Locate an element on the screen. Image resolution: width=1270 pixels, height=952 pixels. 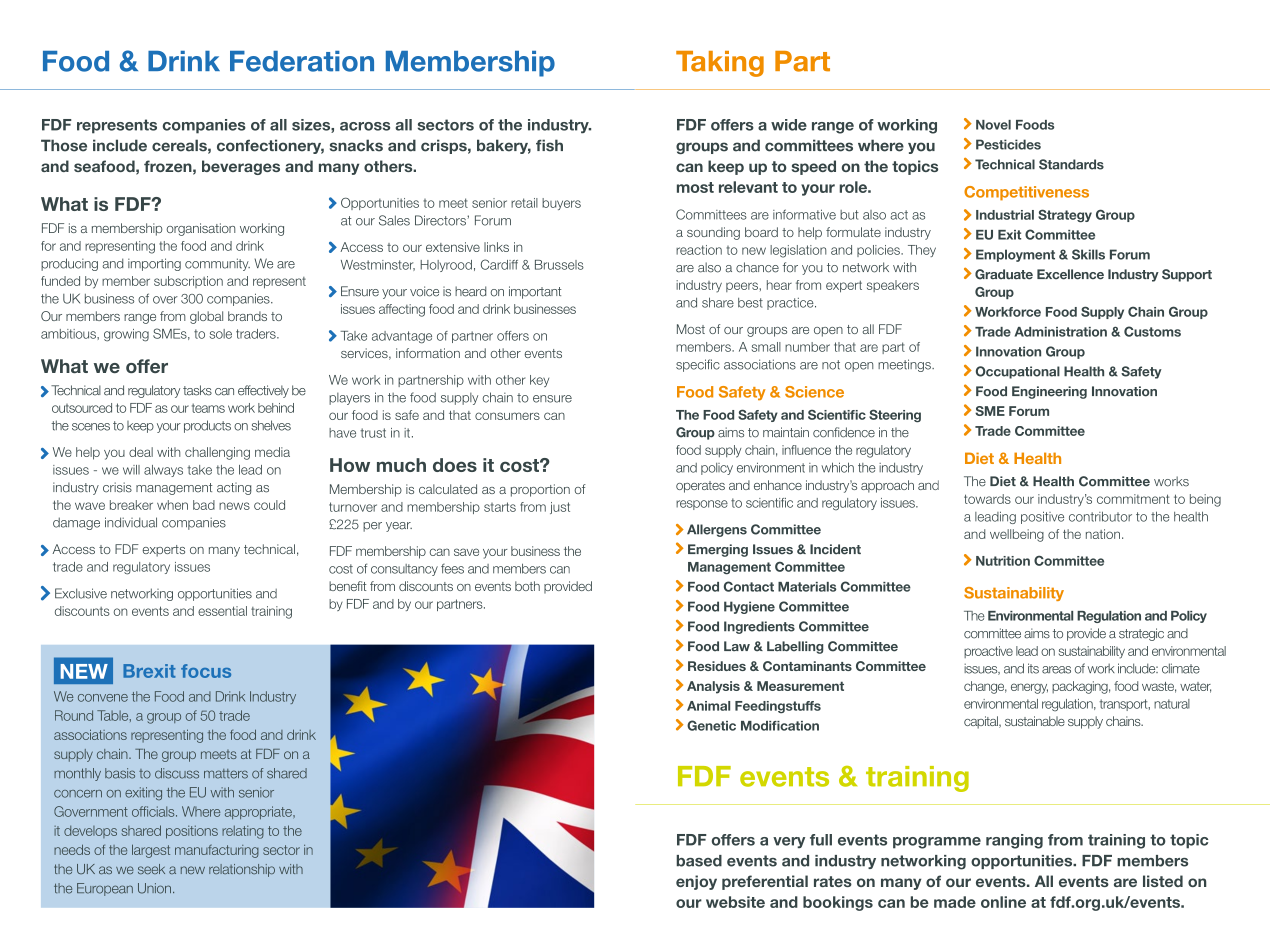
Taking is located at coordinates (720, 64).
